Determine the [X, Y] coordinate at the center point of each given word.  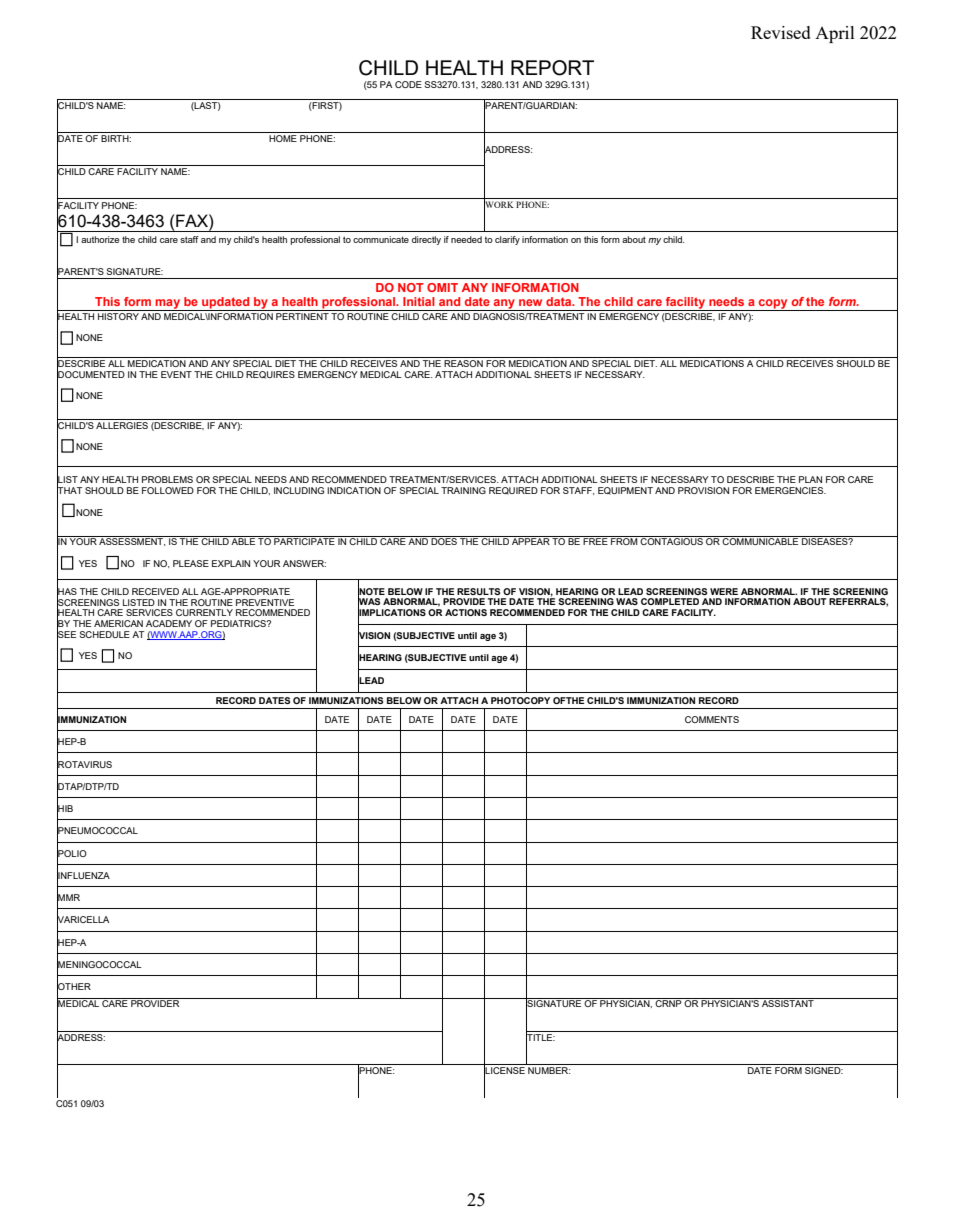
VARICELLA [83, 920]
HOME [283, 137]
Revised [781, 32]
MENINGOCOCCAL [99, 965]
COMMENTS [712, 719]
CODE [408, 84]
